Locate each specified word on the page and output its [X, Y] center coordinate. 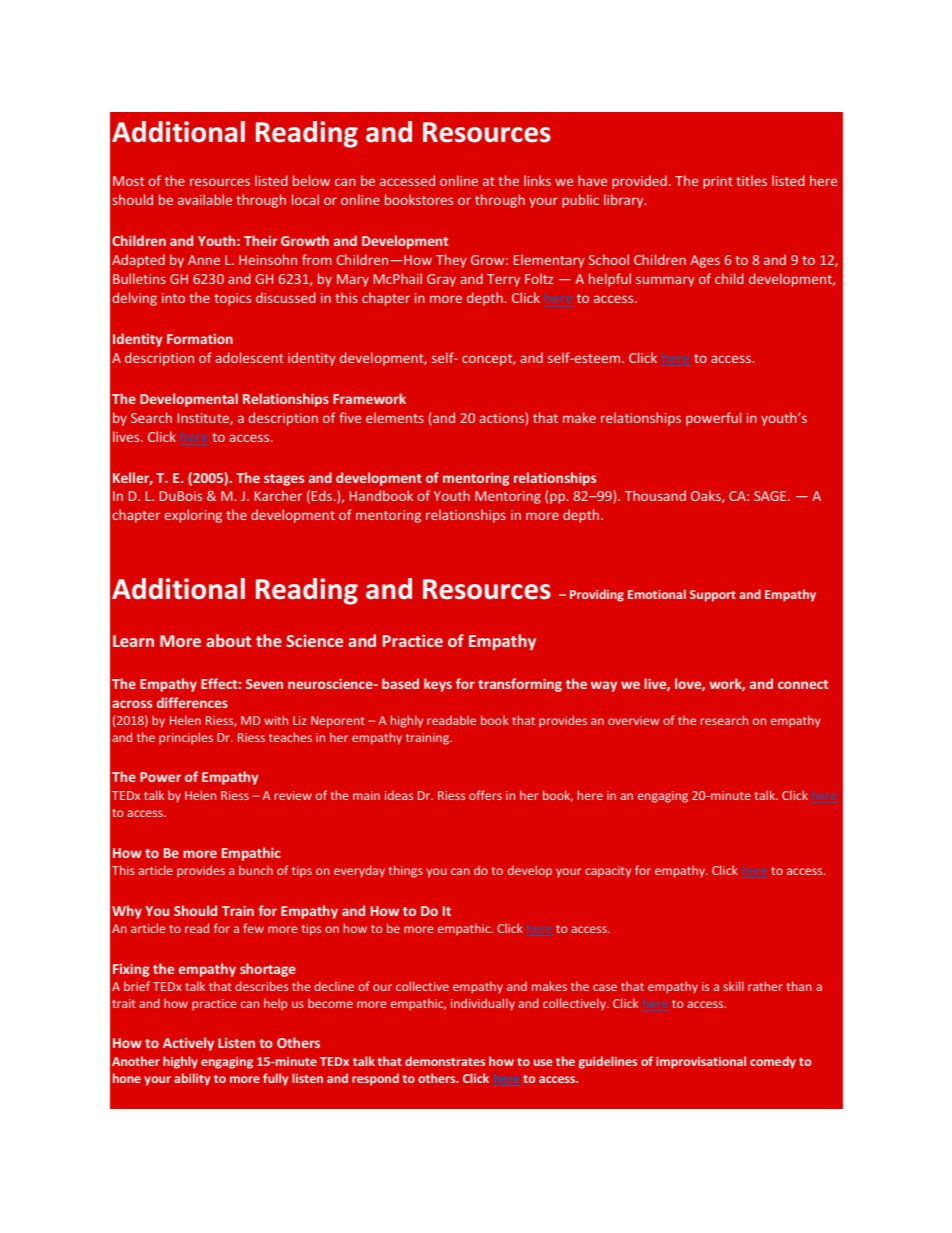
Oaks [707, 496]
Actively [188, 1044]
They [451, 261]
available [205, 199]
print [718, 182]
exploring [193, 516]
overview [633, 720]
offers [485, 795]
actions [503, 419]
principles [186, 738]
